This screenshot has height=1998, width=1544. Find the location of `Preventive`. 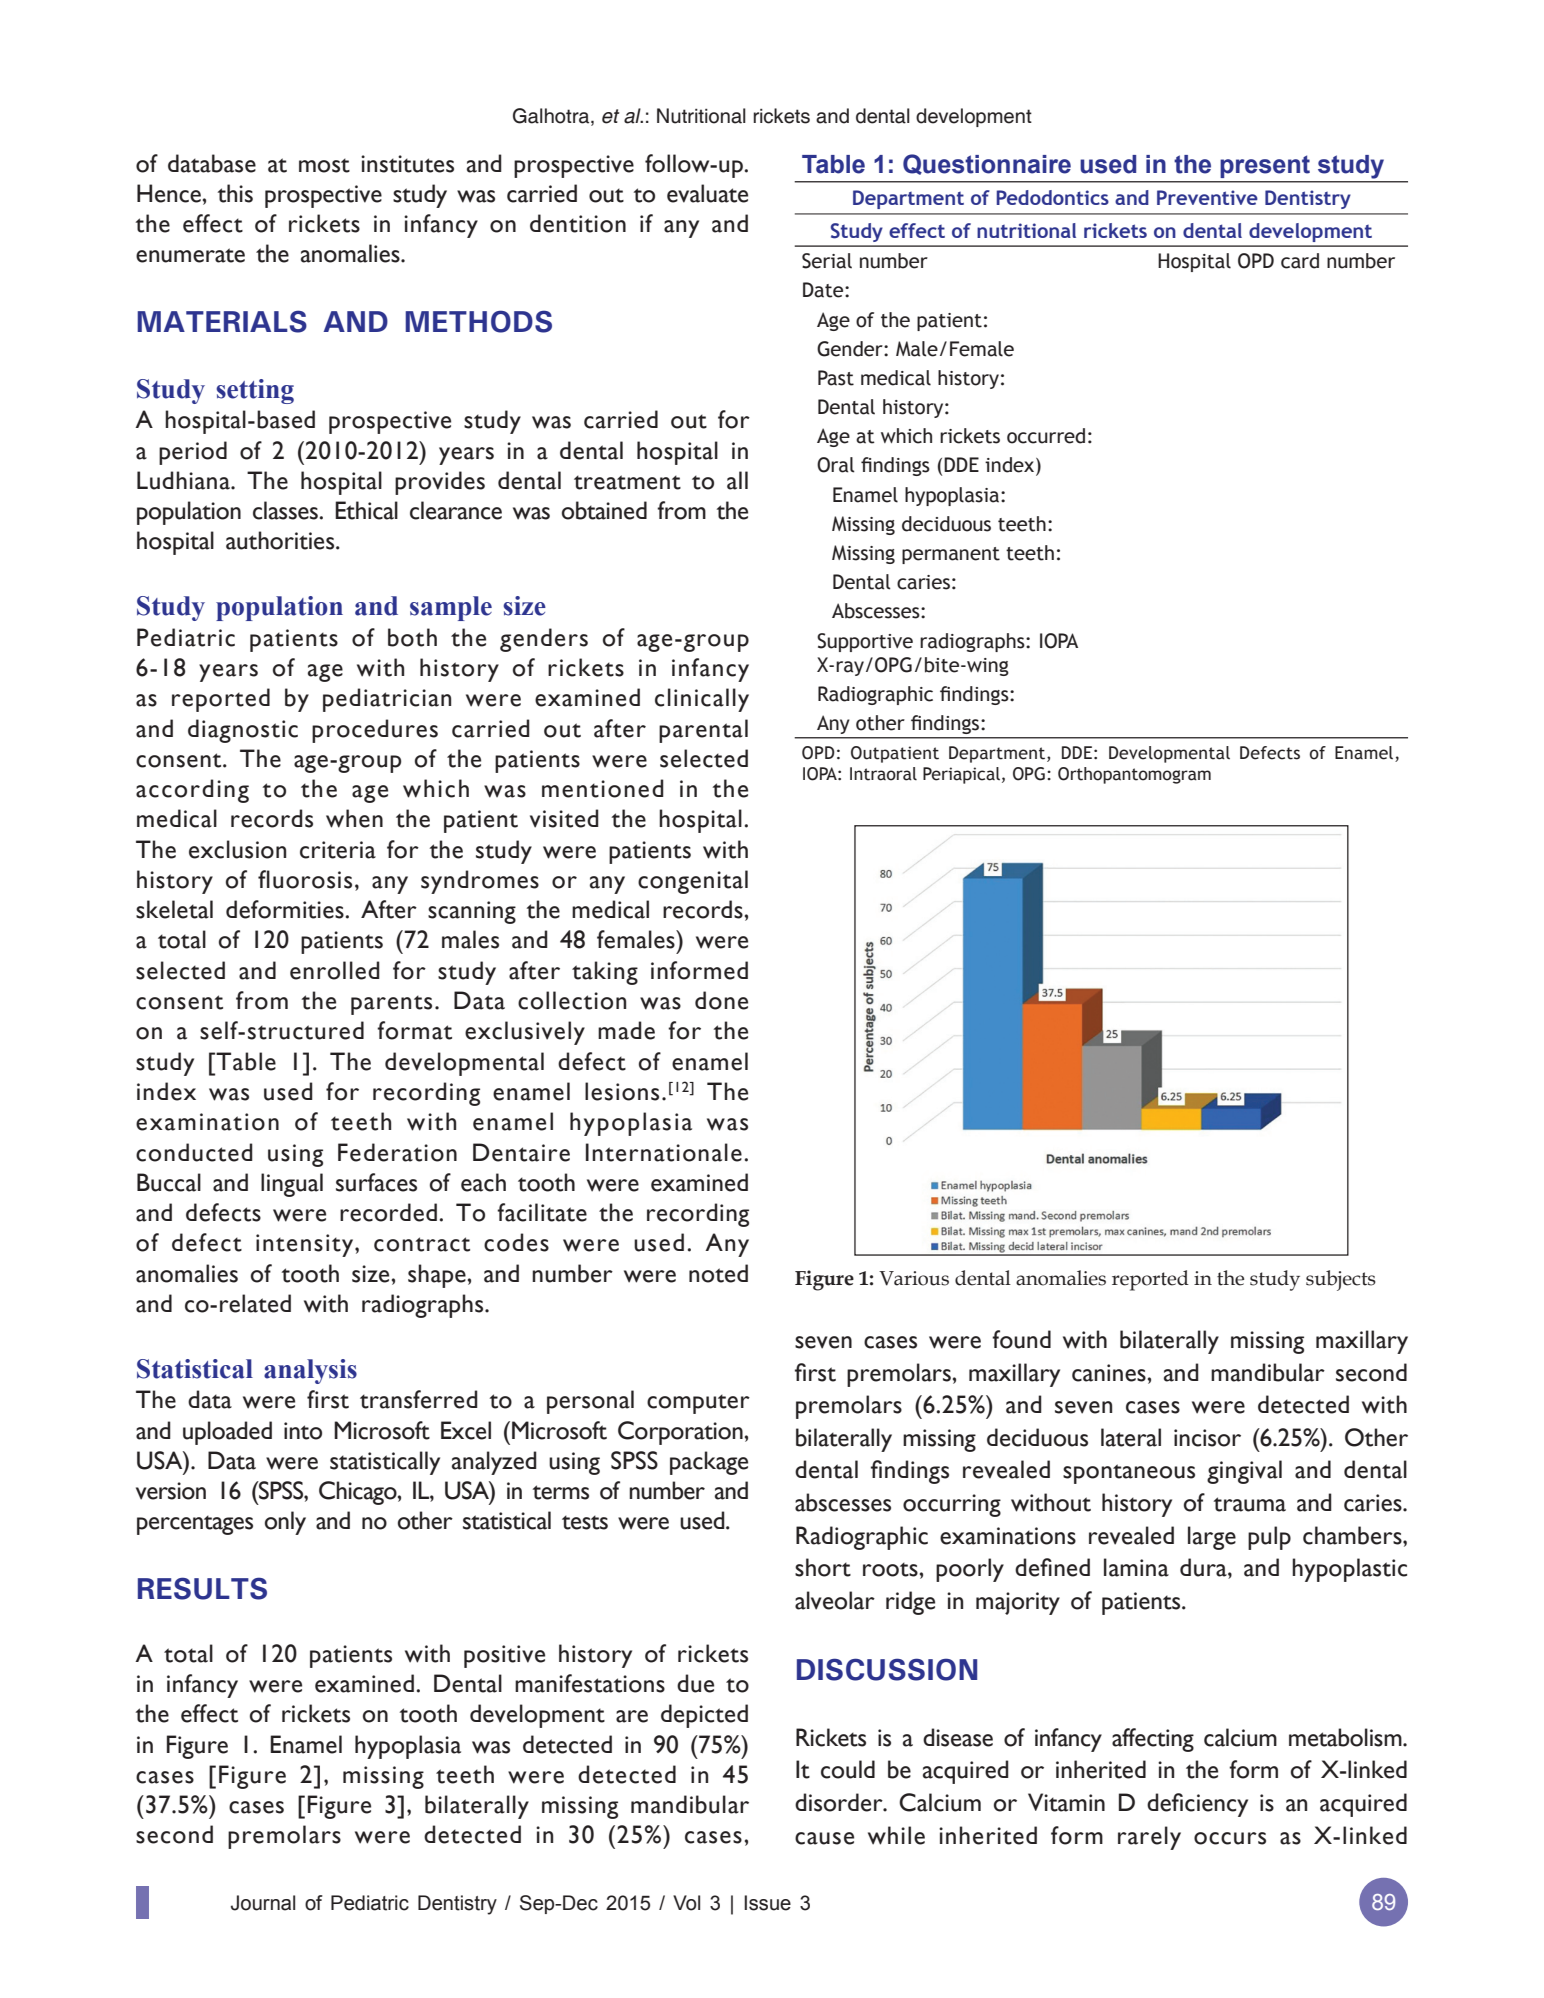

Preventive is located at coordinates (1207, 197).
